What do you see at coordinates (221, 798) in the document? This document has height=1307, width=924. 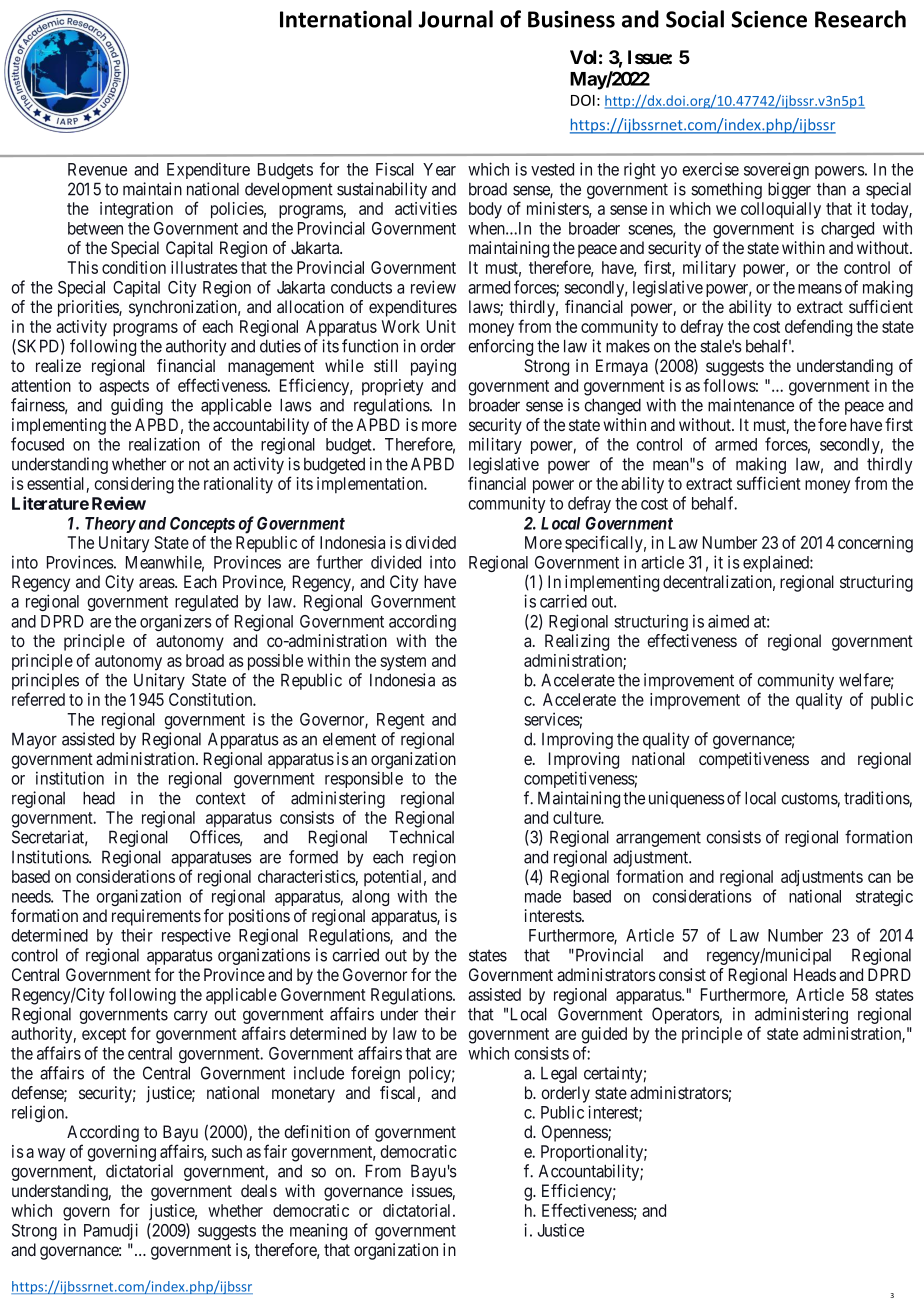 I see `context` at bounding box center [221, 798].
